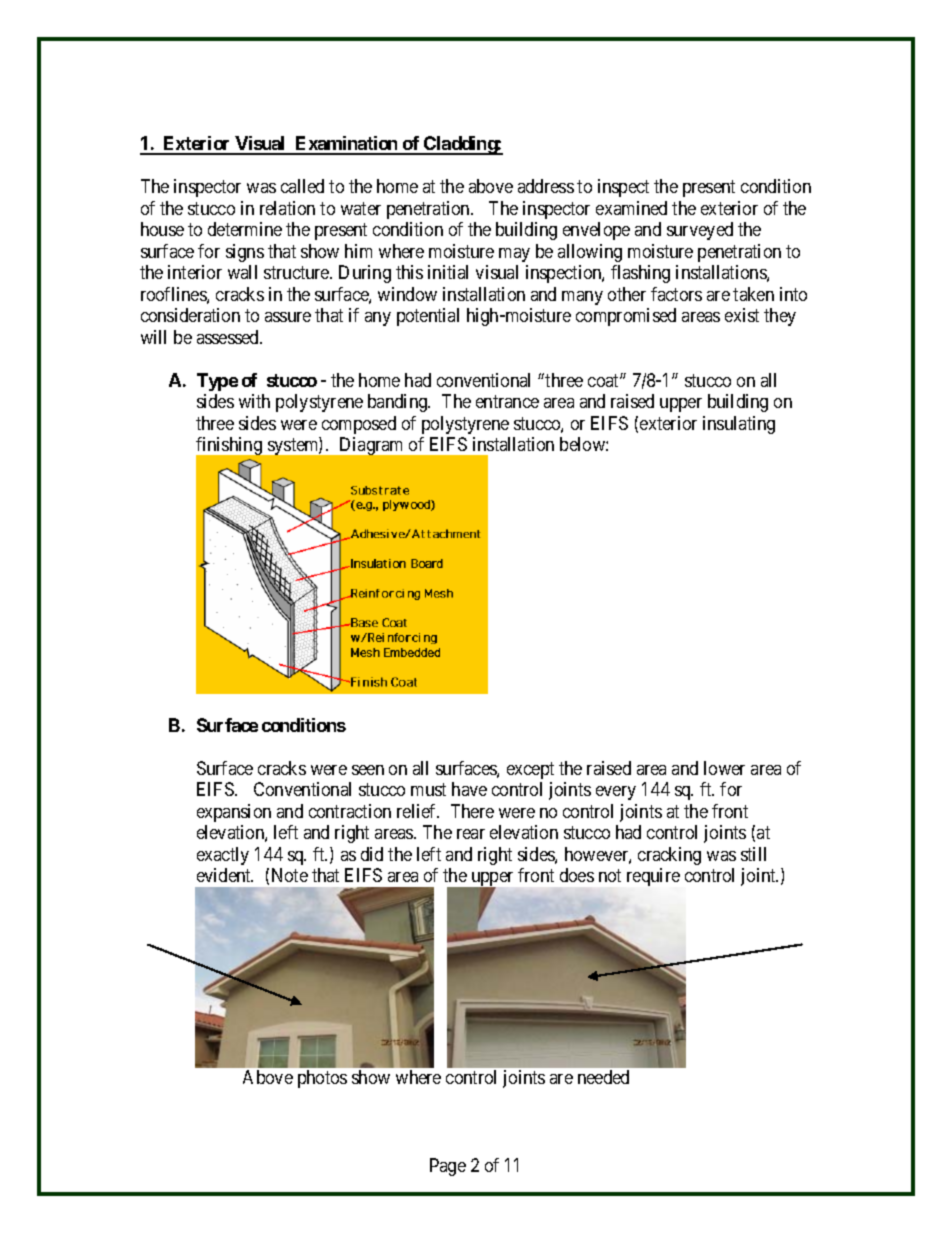 This screenshot has height=1233, width=952. I want to click on except, so click(530, 770).
